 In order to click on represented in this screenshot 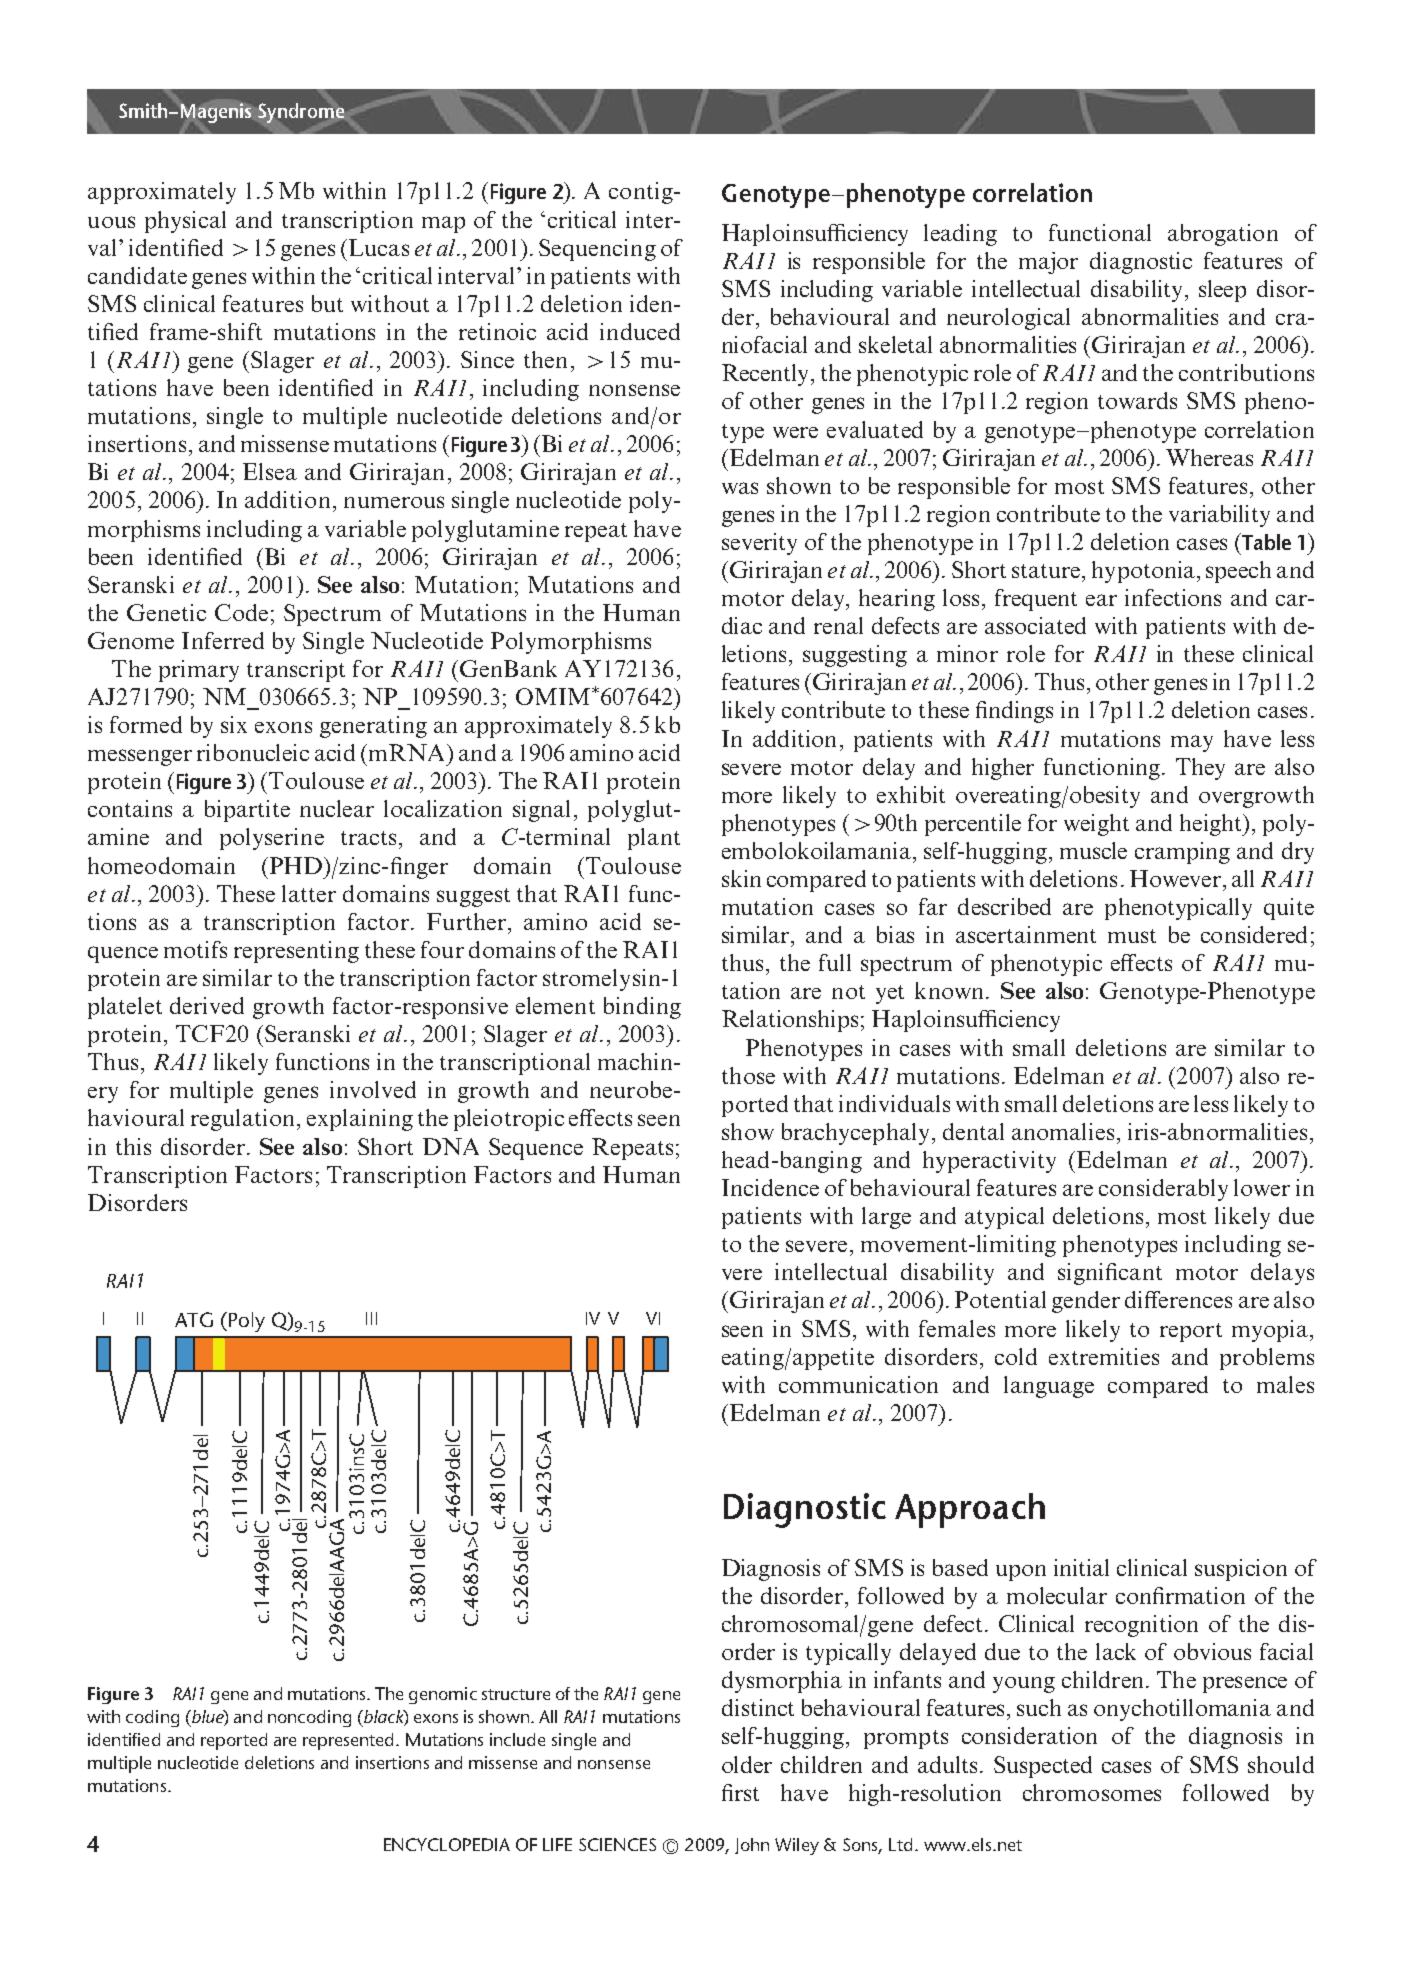, I will do `click(348, 1741)`.
